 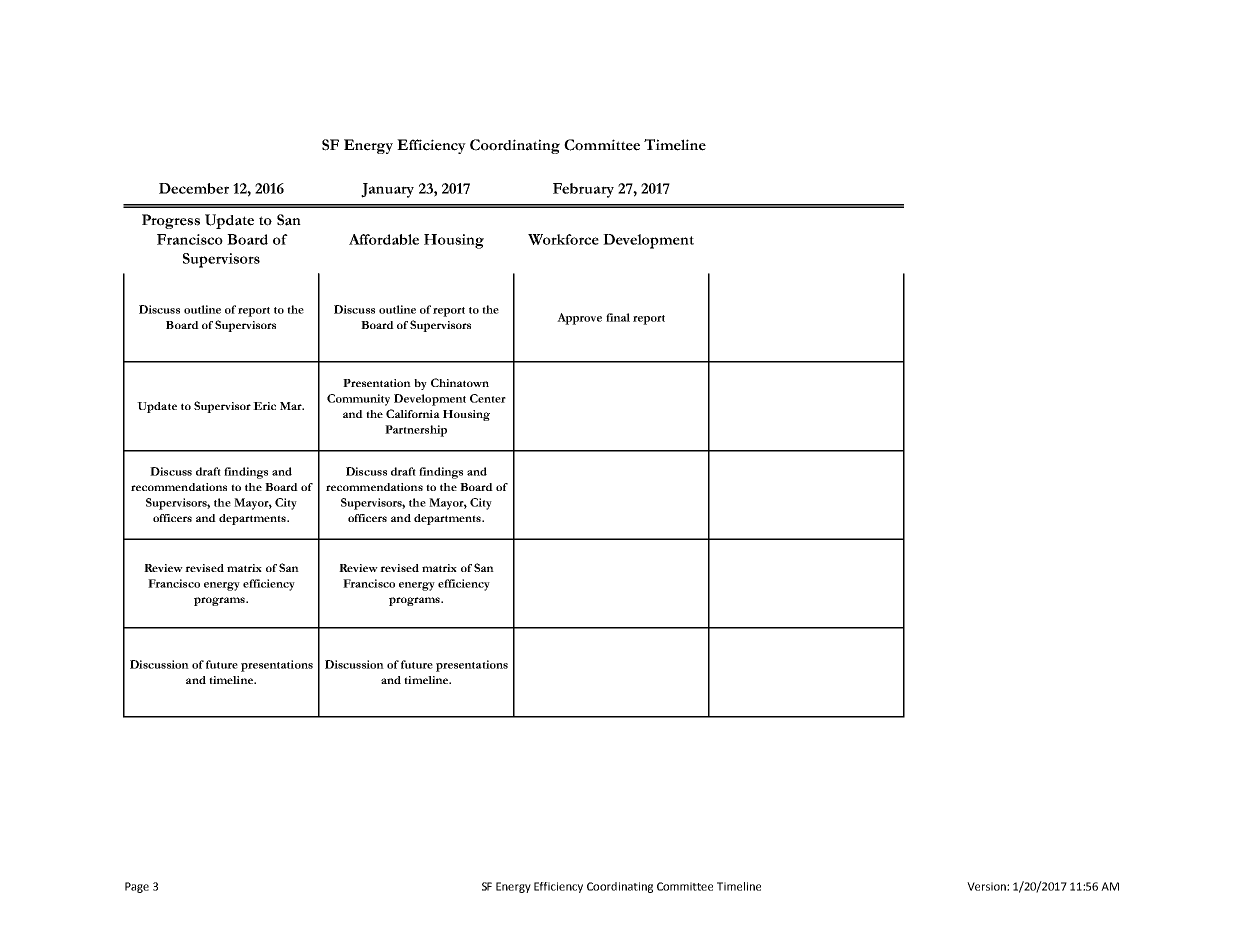 I want to click on California, so click(x=413, y=413).
